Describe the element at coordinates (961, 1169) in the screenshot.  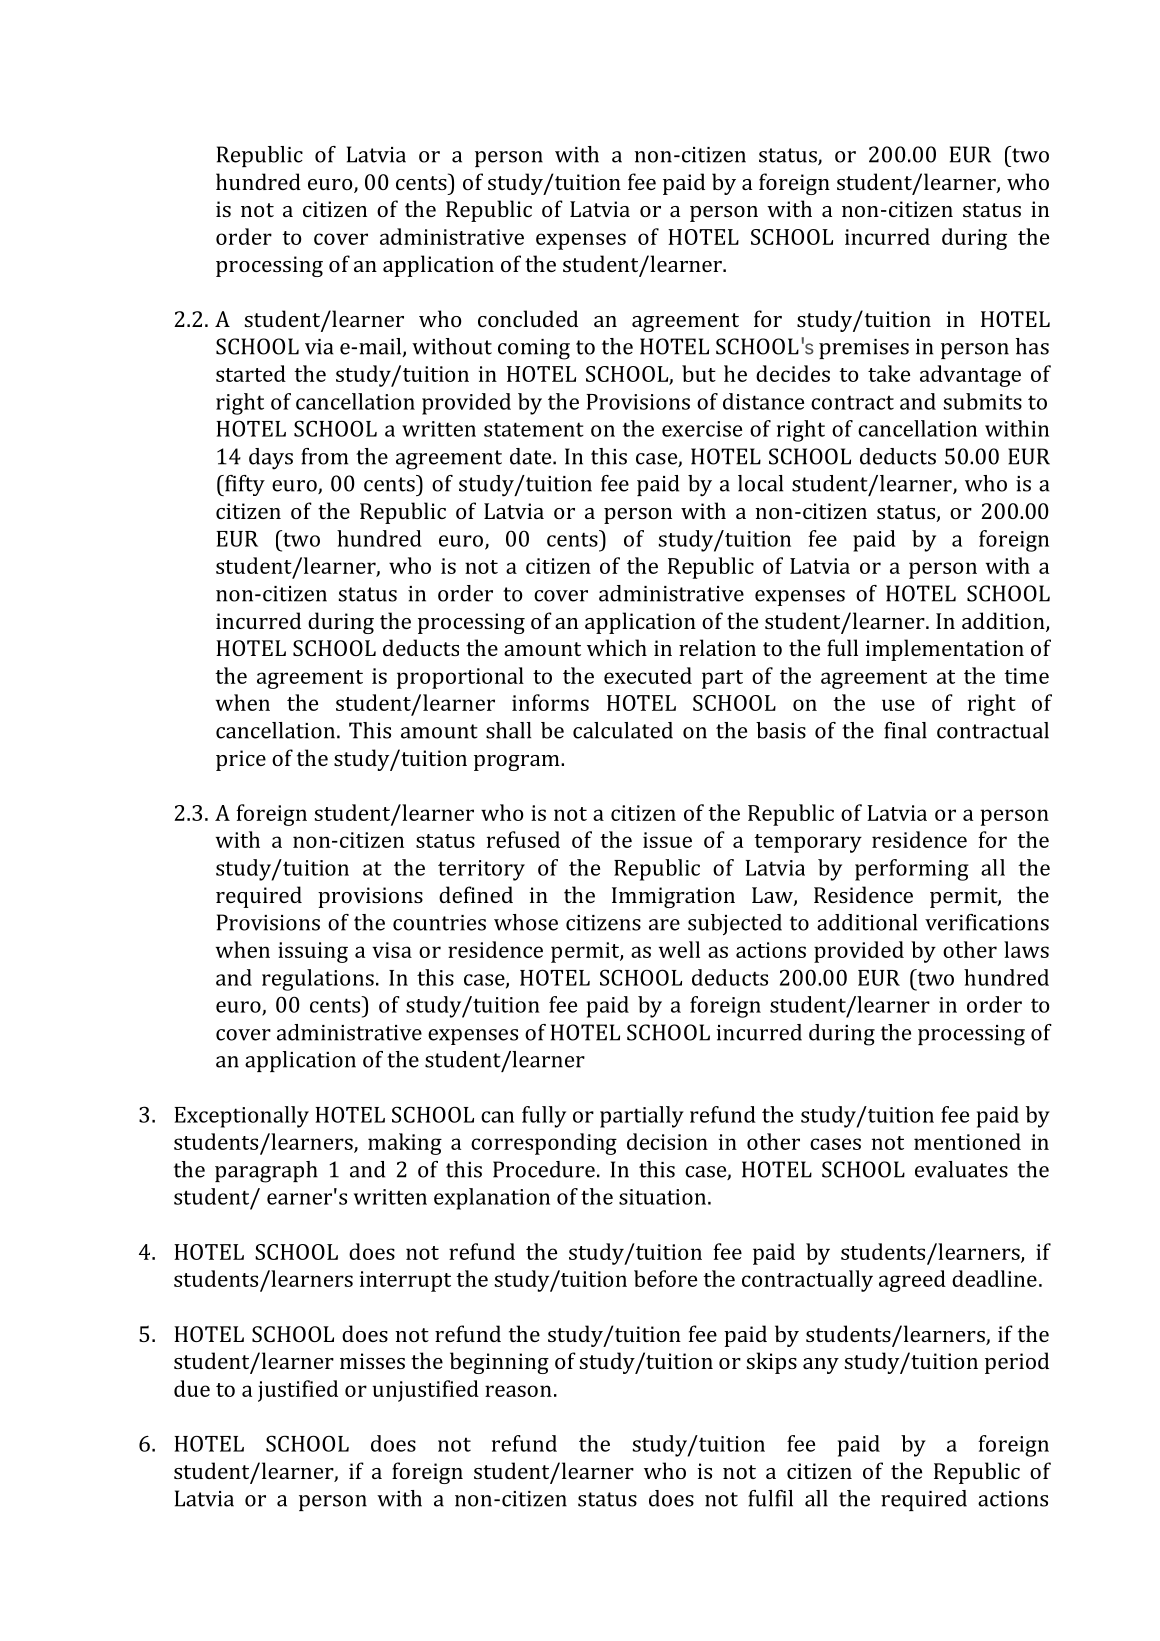
I see `evaluates` at that location.
